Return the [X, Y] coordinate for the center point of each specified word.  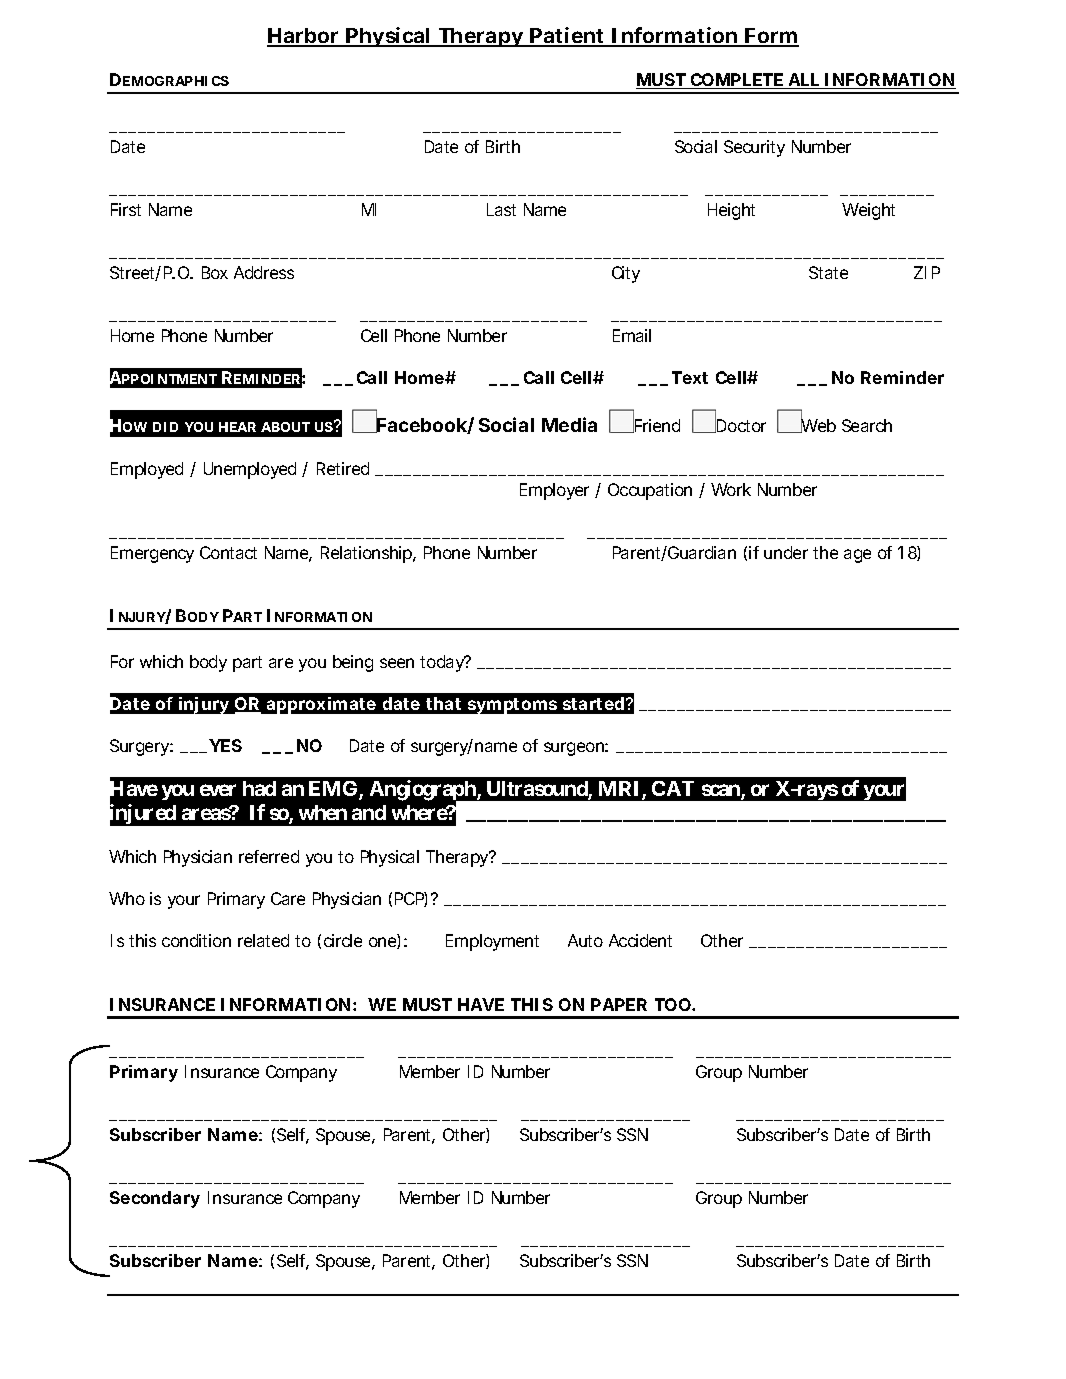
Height [731, 211]
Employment [492, 942]
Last [501, 209]
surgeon [573, 749]
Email [632, 335]
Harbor [302, 37]
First [126, 209]
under [786, 552]
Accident [640, 940]
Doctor [740, 425]
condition [195, 940]
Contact [228, 552]
